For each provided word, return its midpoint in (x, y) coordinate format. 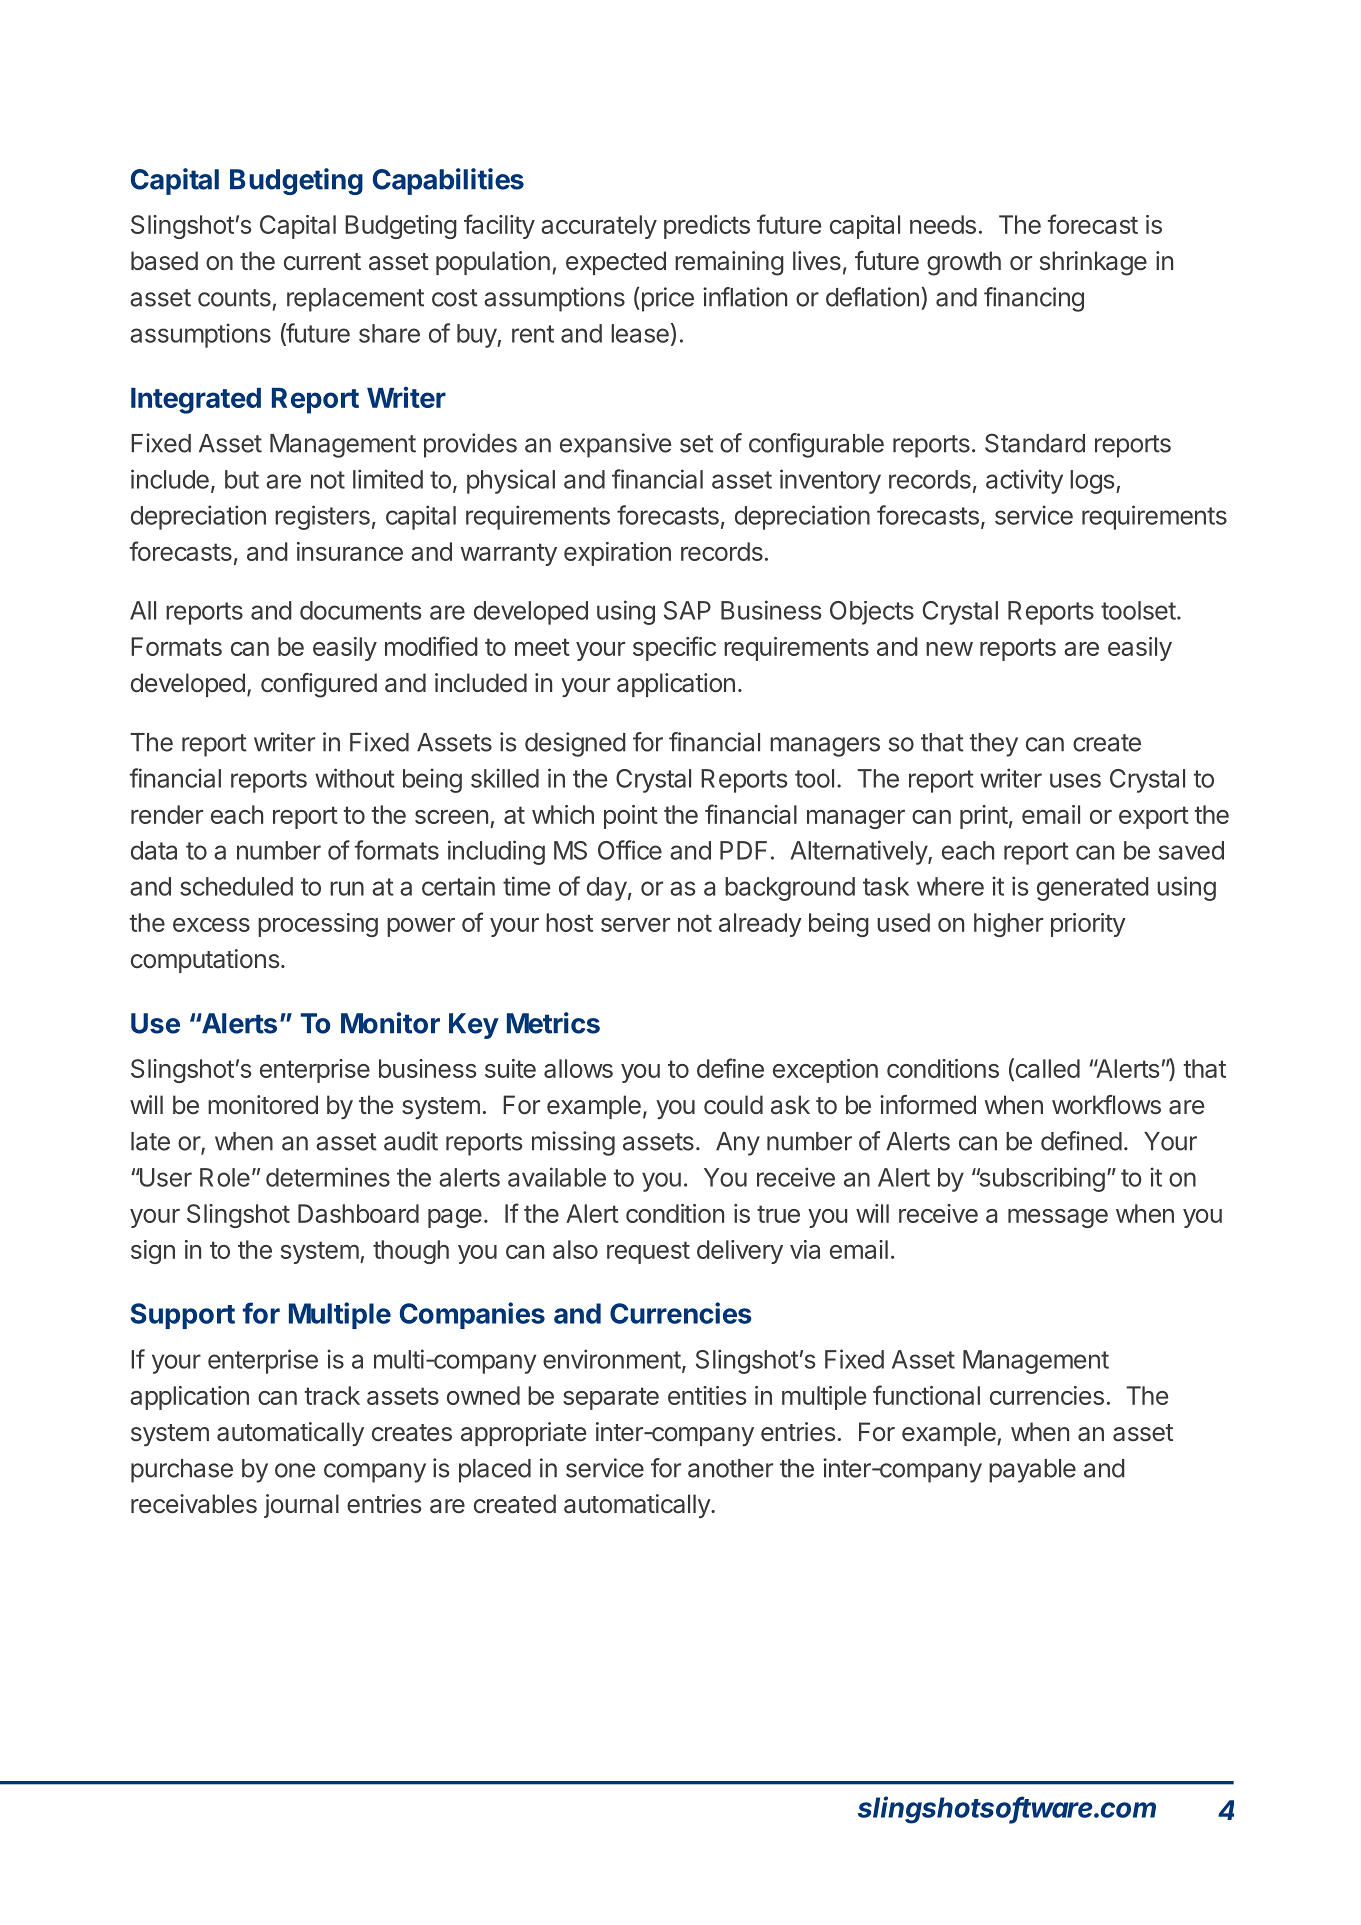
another (730, 1468)
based (164, 261)
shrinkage (1093, 263)
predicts (707, 227)
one (295, 1470)
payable (1032, 1471)
